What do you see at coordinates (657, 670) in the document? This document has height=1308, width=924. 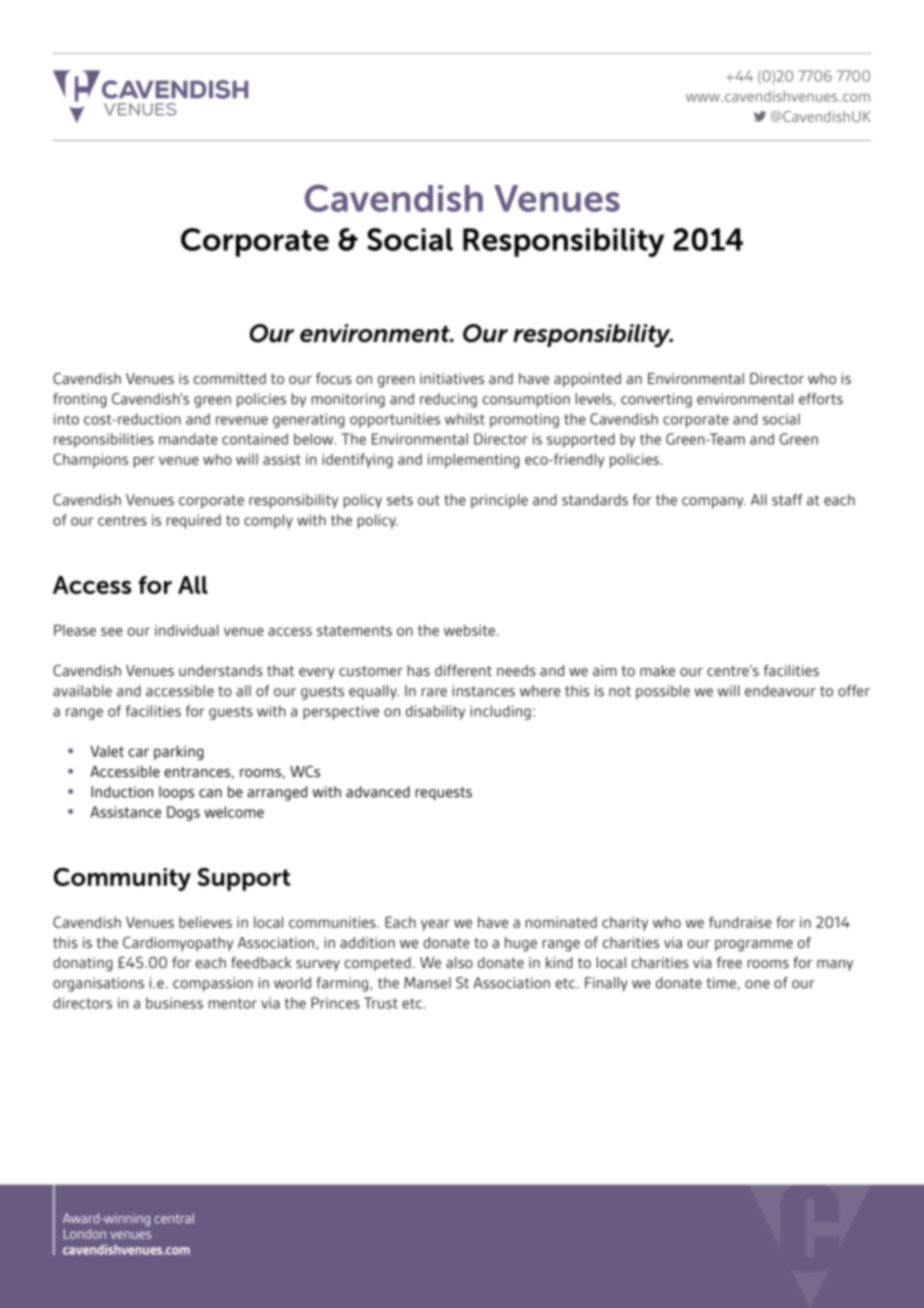 I see `make` at bounding box center [657, 670].
